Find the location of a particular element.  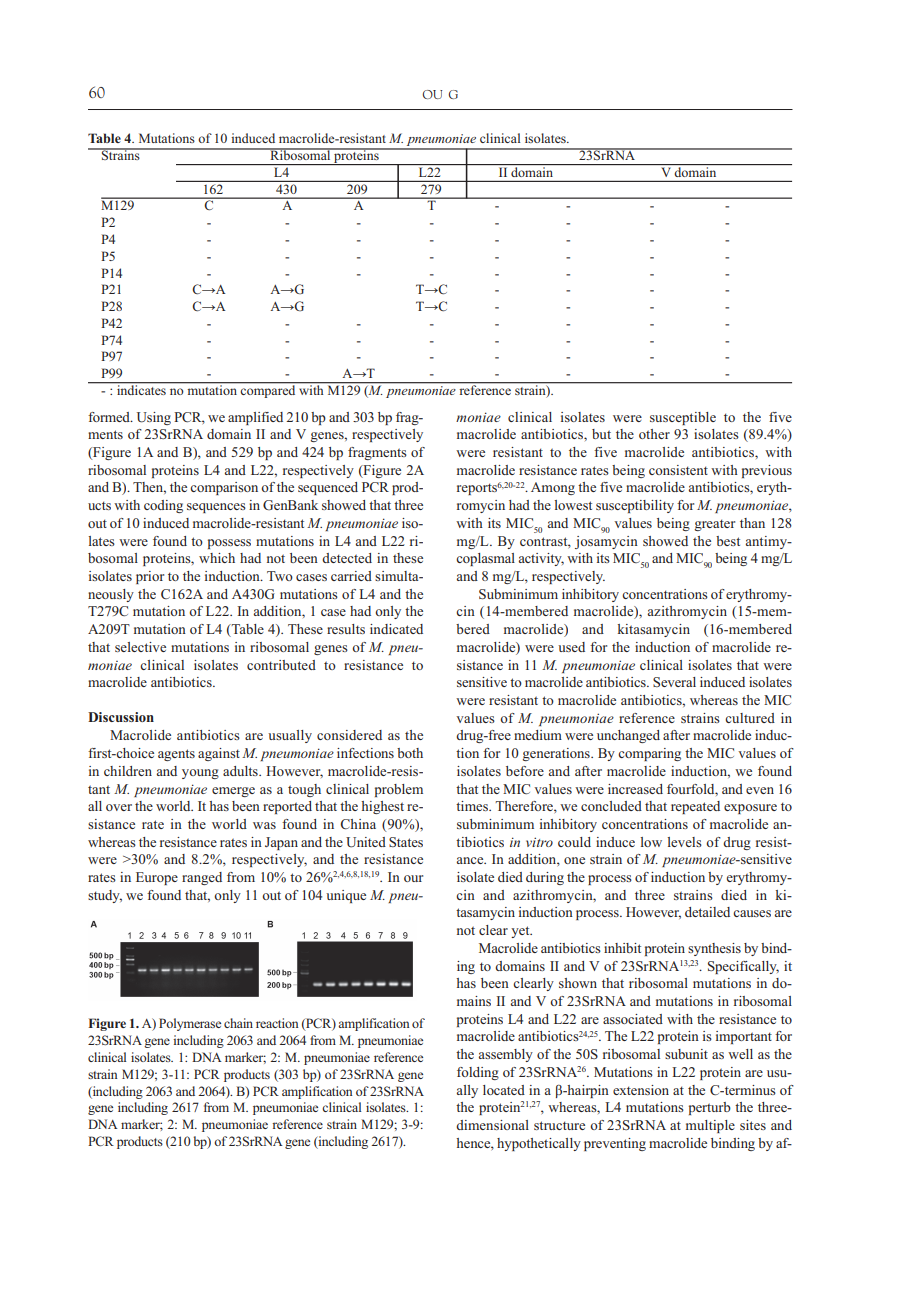

perturb is located at coordinates (710, 1108).
